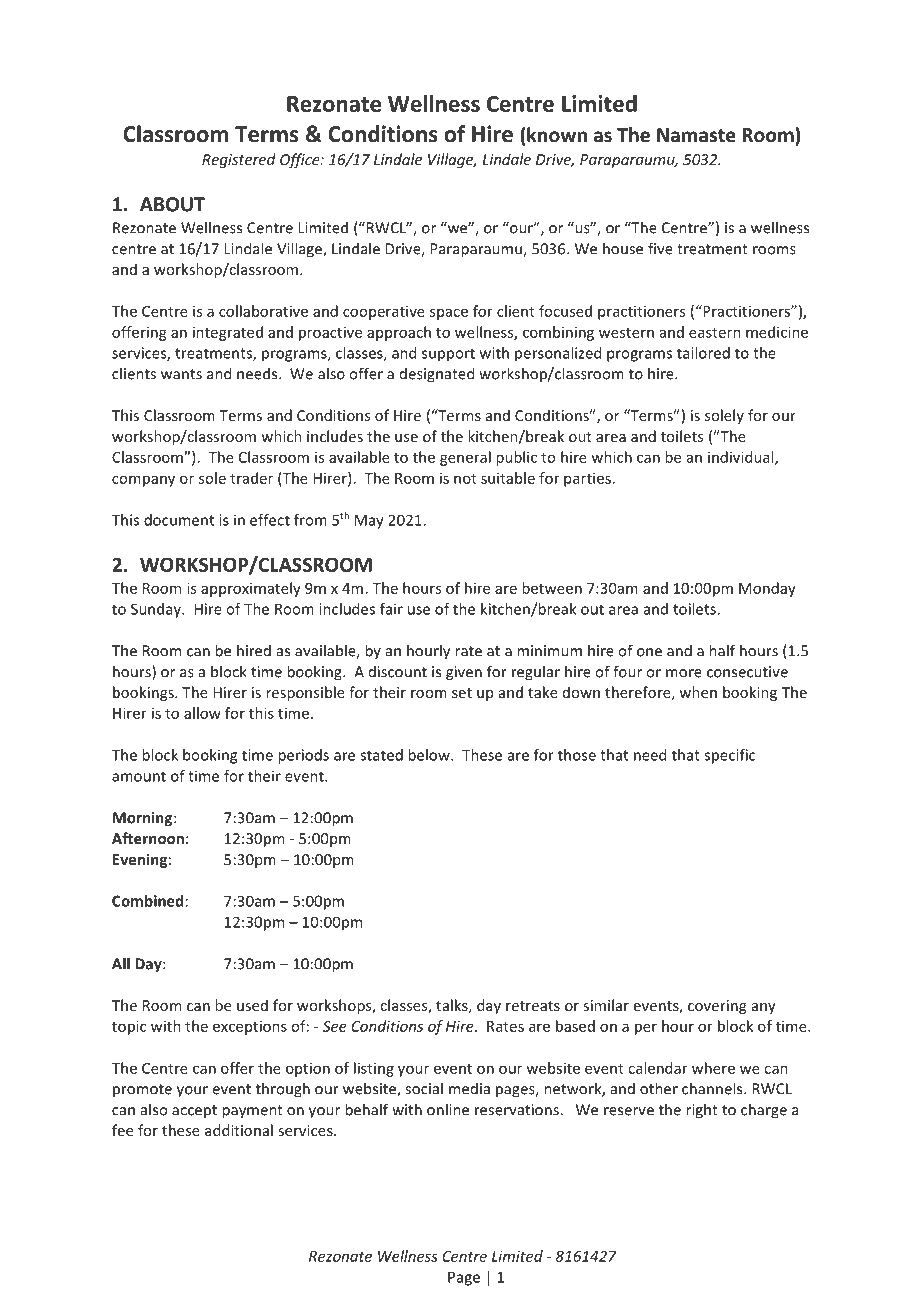 The image size is (924, 1308). What do you see at coordinates (702, 1111) in the screenshot?
I see `right` at bounding box center [702, 1111].
